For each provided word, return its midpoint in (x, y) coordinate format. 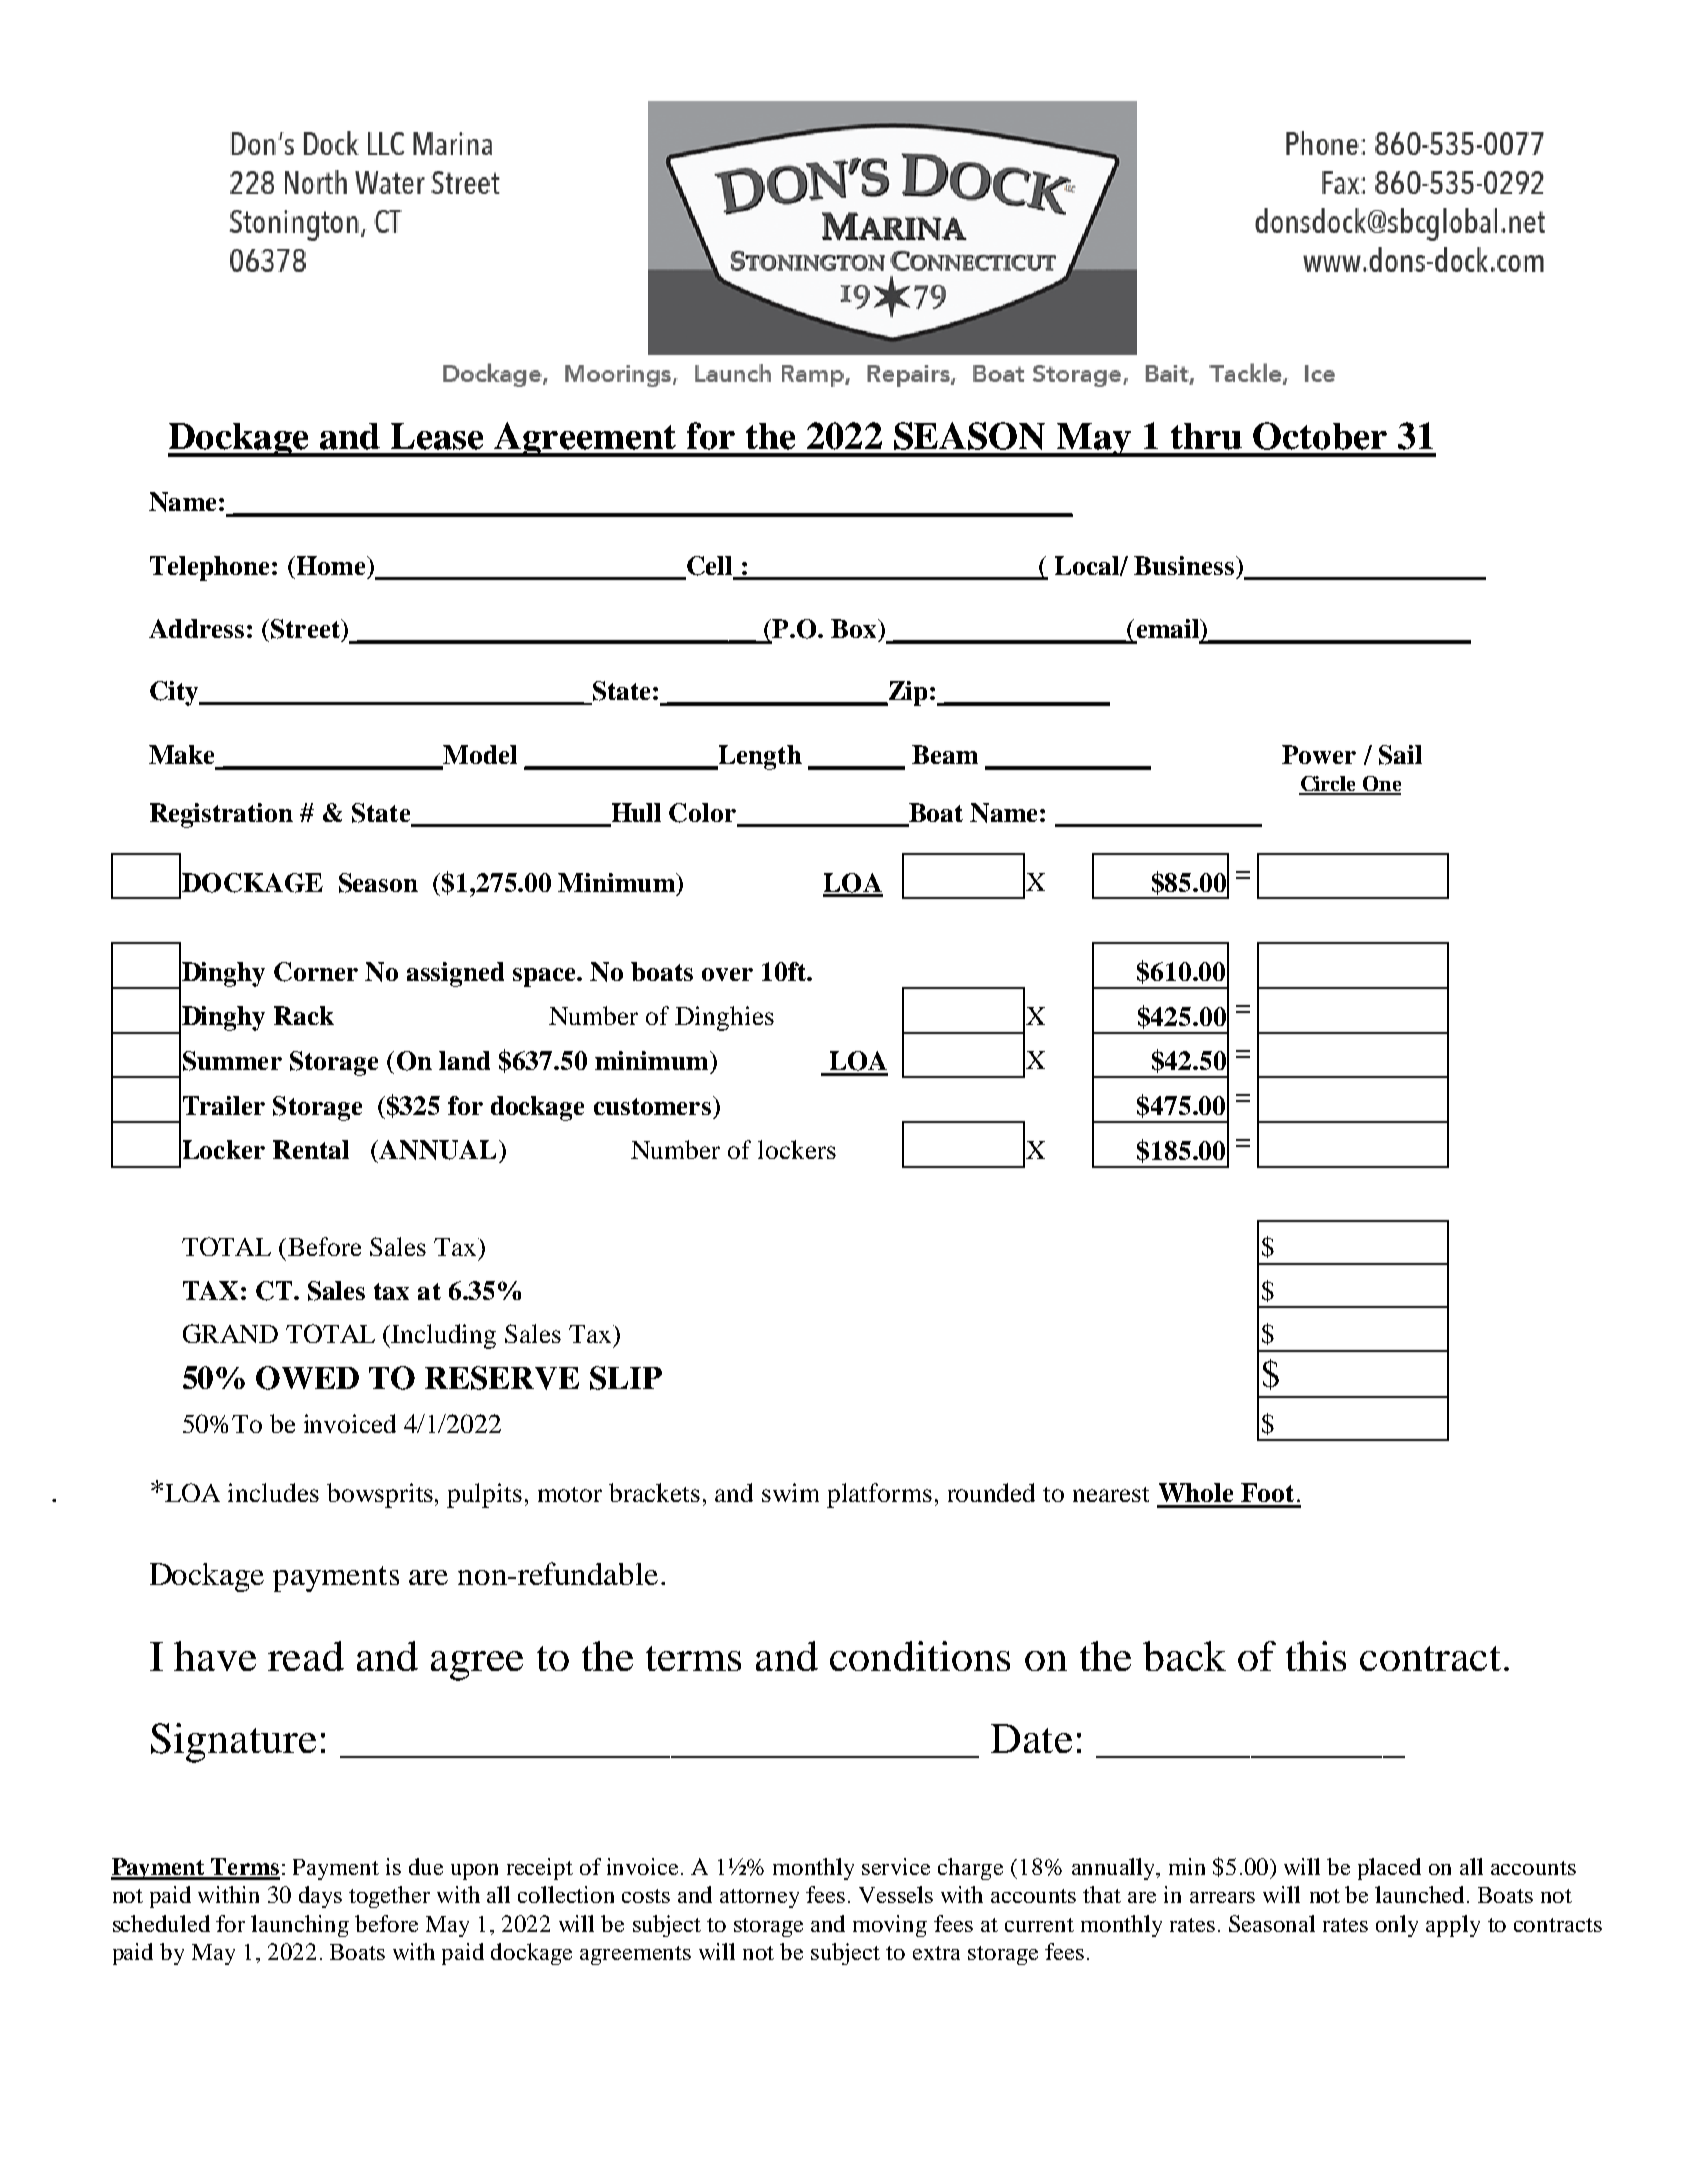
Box (855, 628)
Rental (311, 1149)
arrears (1222, 1897)
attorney (759, 1898)
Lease (437, 436)
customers (654, 1105)
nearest (1111, 1494)
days (320, 1897)
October (1320, 436)
